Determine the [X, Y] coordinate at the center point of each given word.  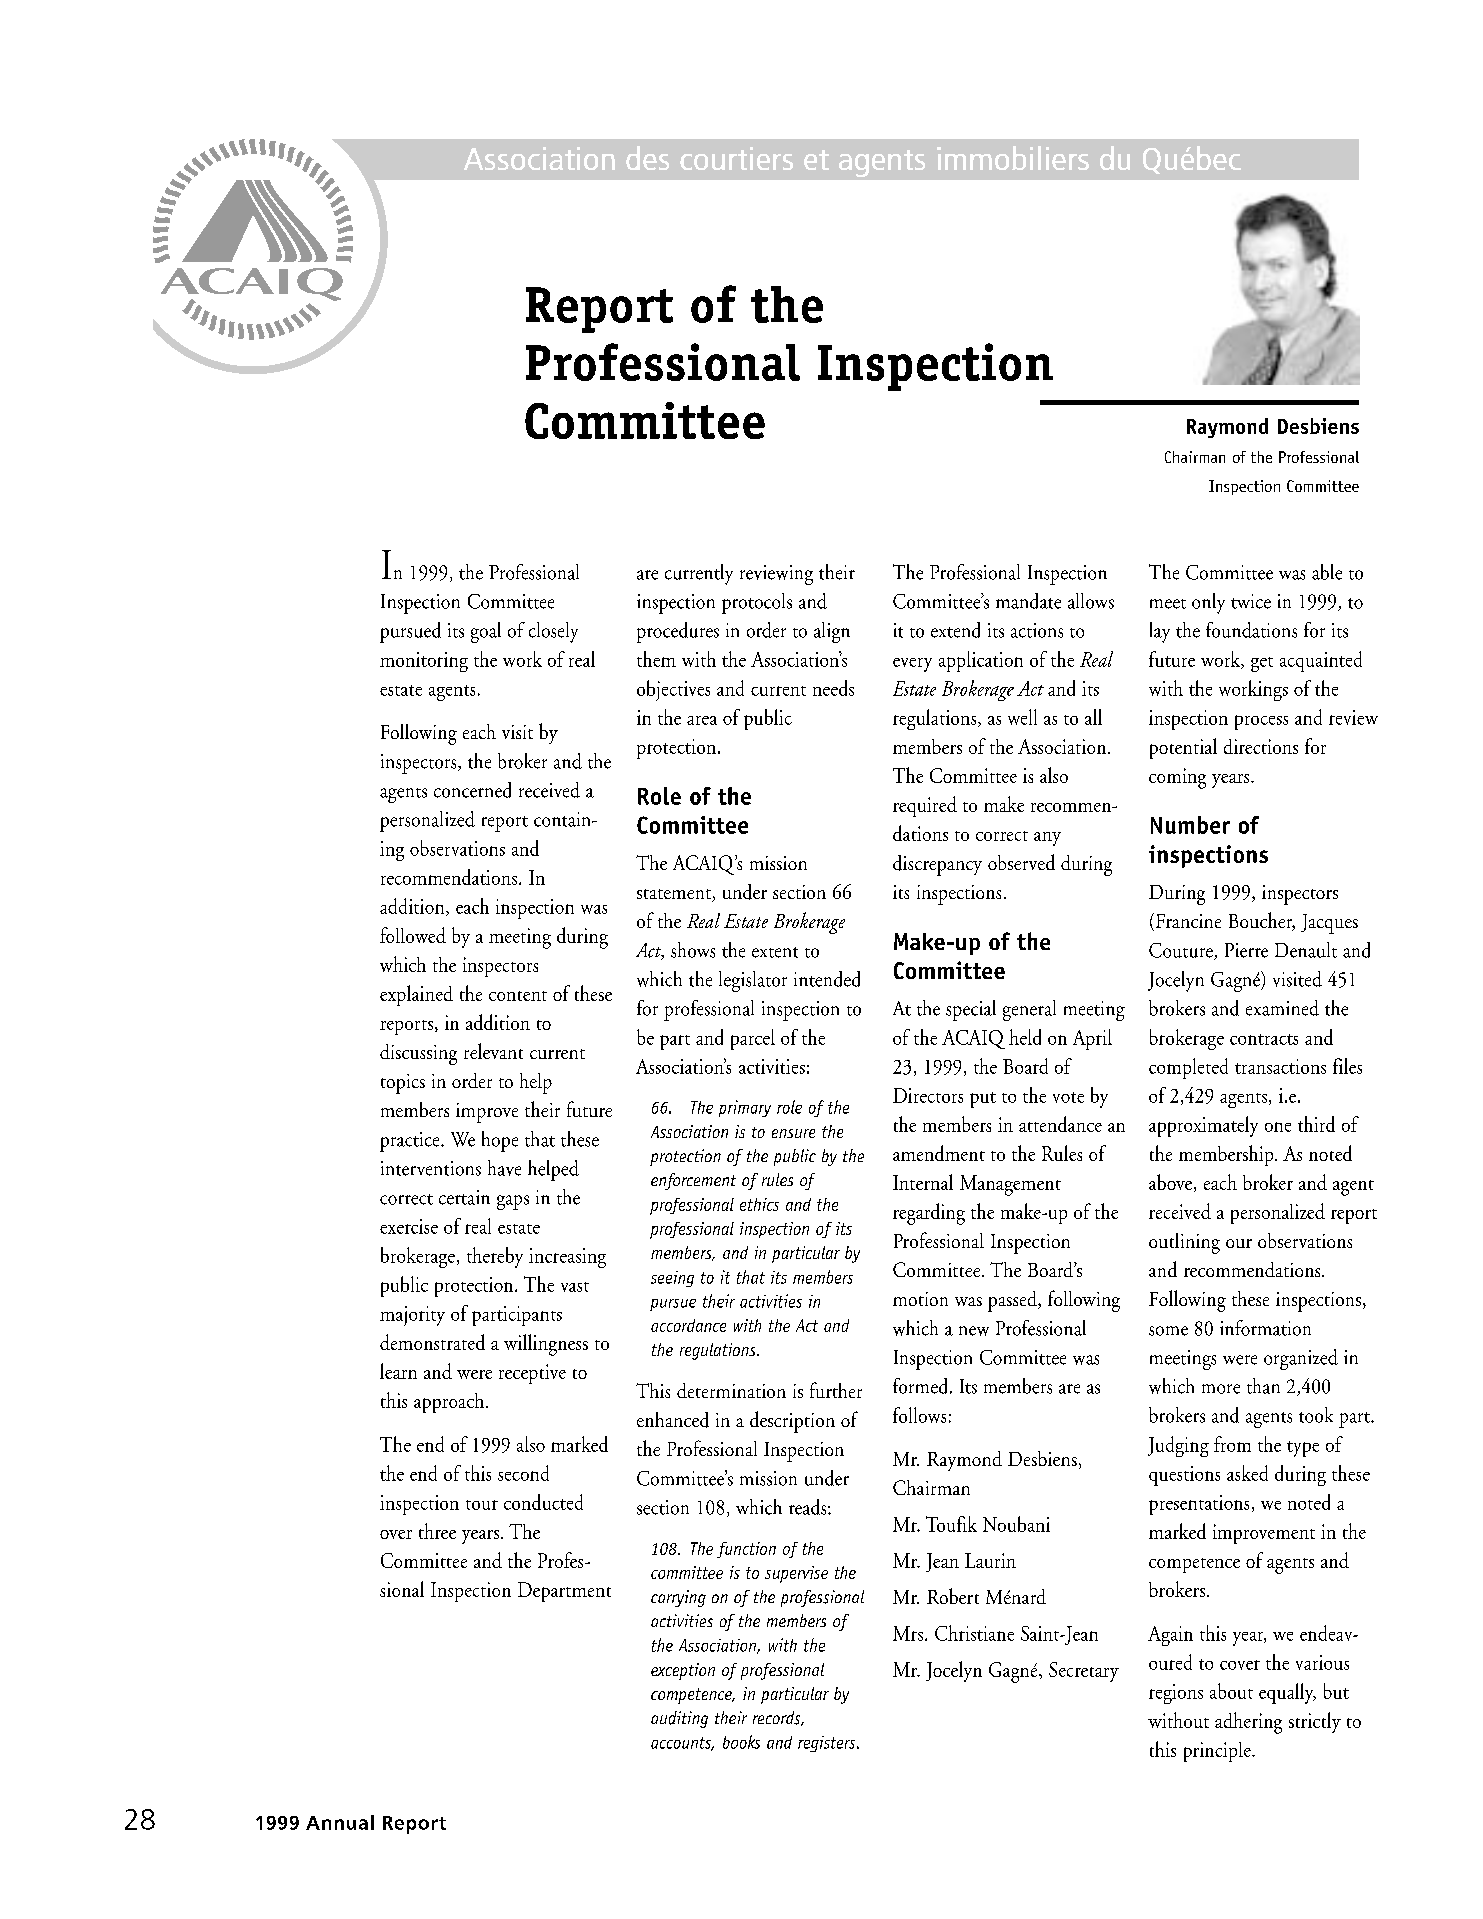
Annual [340, 1822]
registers [828, 1744]
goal [486, 632]
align [832, 632]
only [1208, 603]
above [1170, 1182]
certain [464, 1197]
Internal [923, 1182]
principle [1218, 1752]
